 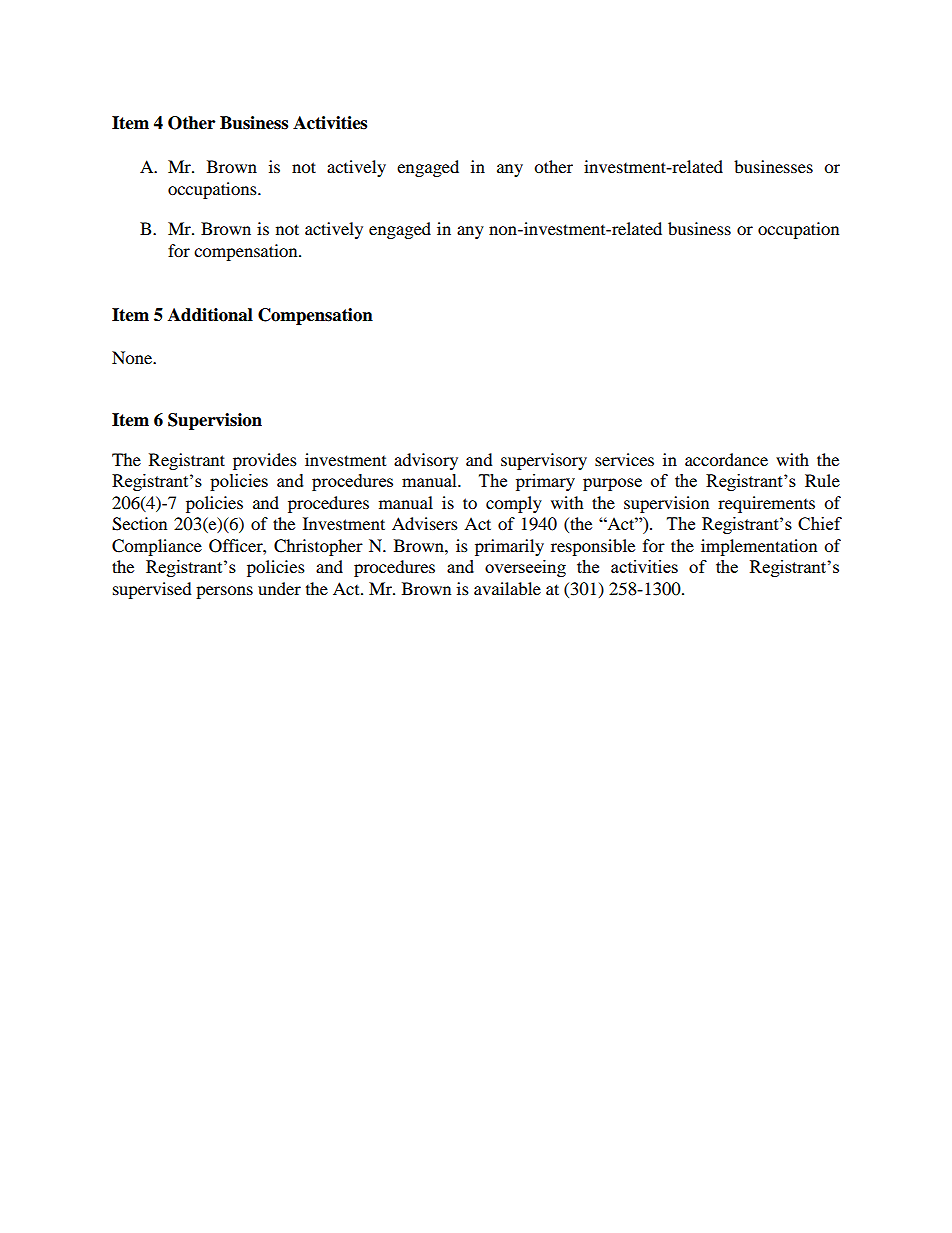 What do you see at coordinates (265, 461) in the screenshot?
I see `provides` at bounding box center [265, 461].
